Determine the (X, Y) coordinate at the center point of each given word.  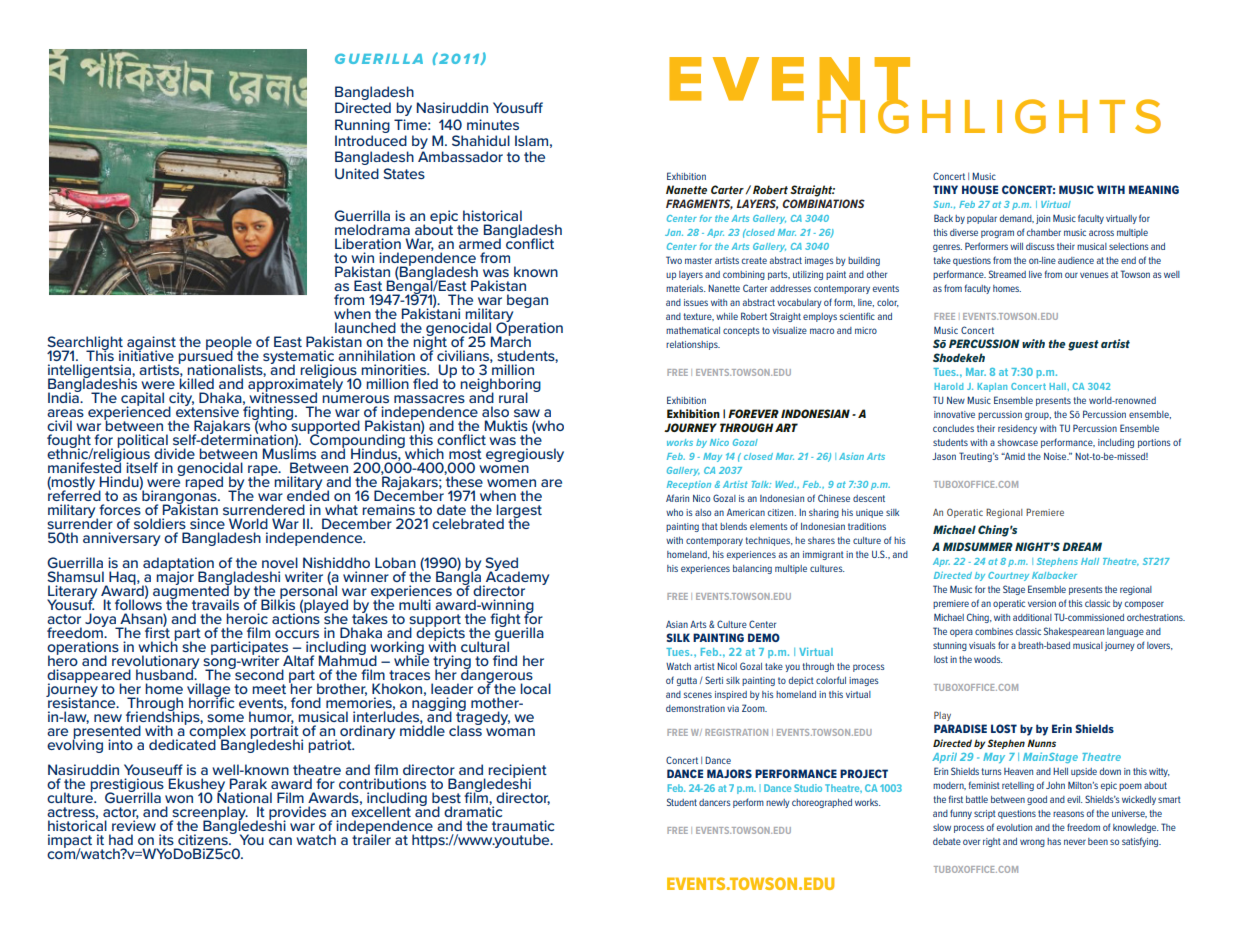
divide (174, 453)
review (134, 824)
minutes (493, 124)
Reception (689, 485)
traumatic (523, 825)
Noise (1056, 456)
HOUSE (980, 189)
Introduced (371, 140)
